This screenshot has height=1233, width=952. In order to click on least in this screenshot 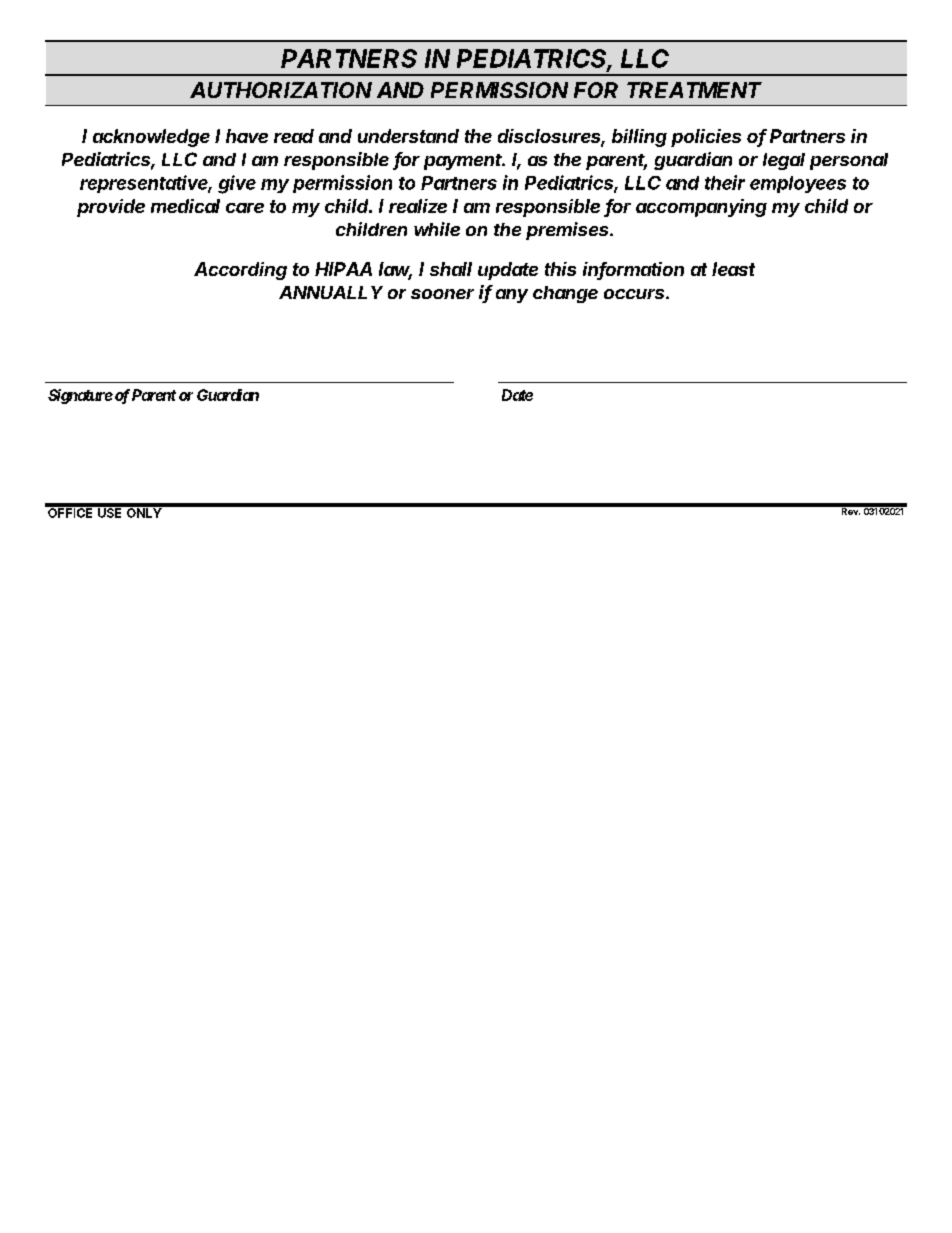, I will do `click(733, 269)`.
